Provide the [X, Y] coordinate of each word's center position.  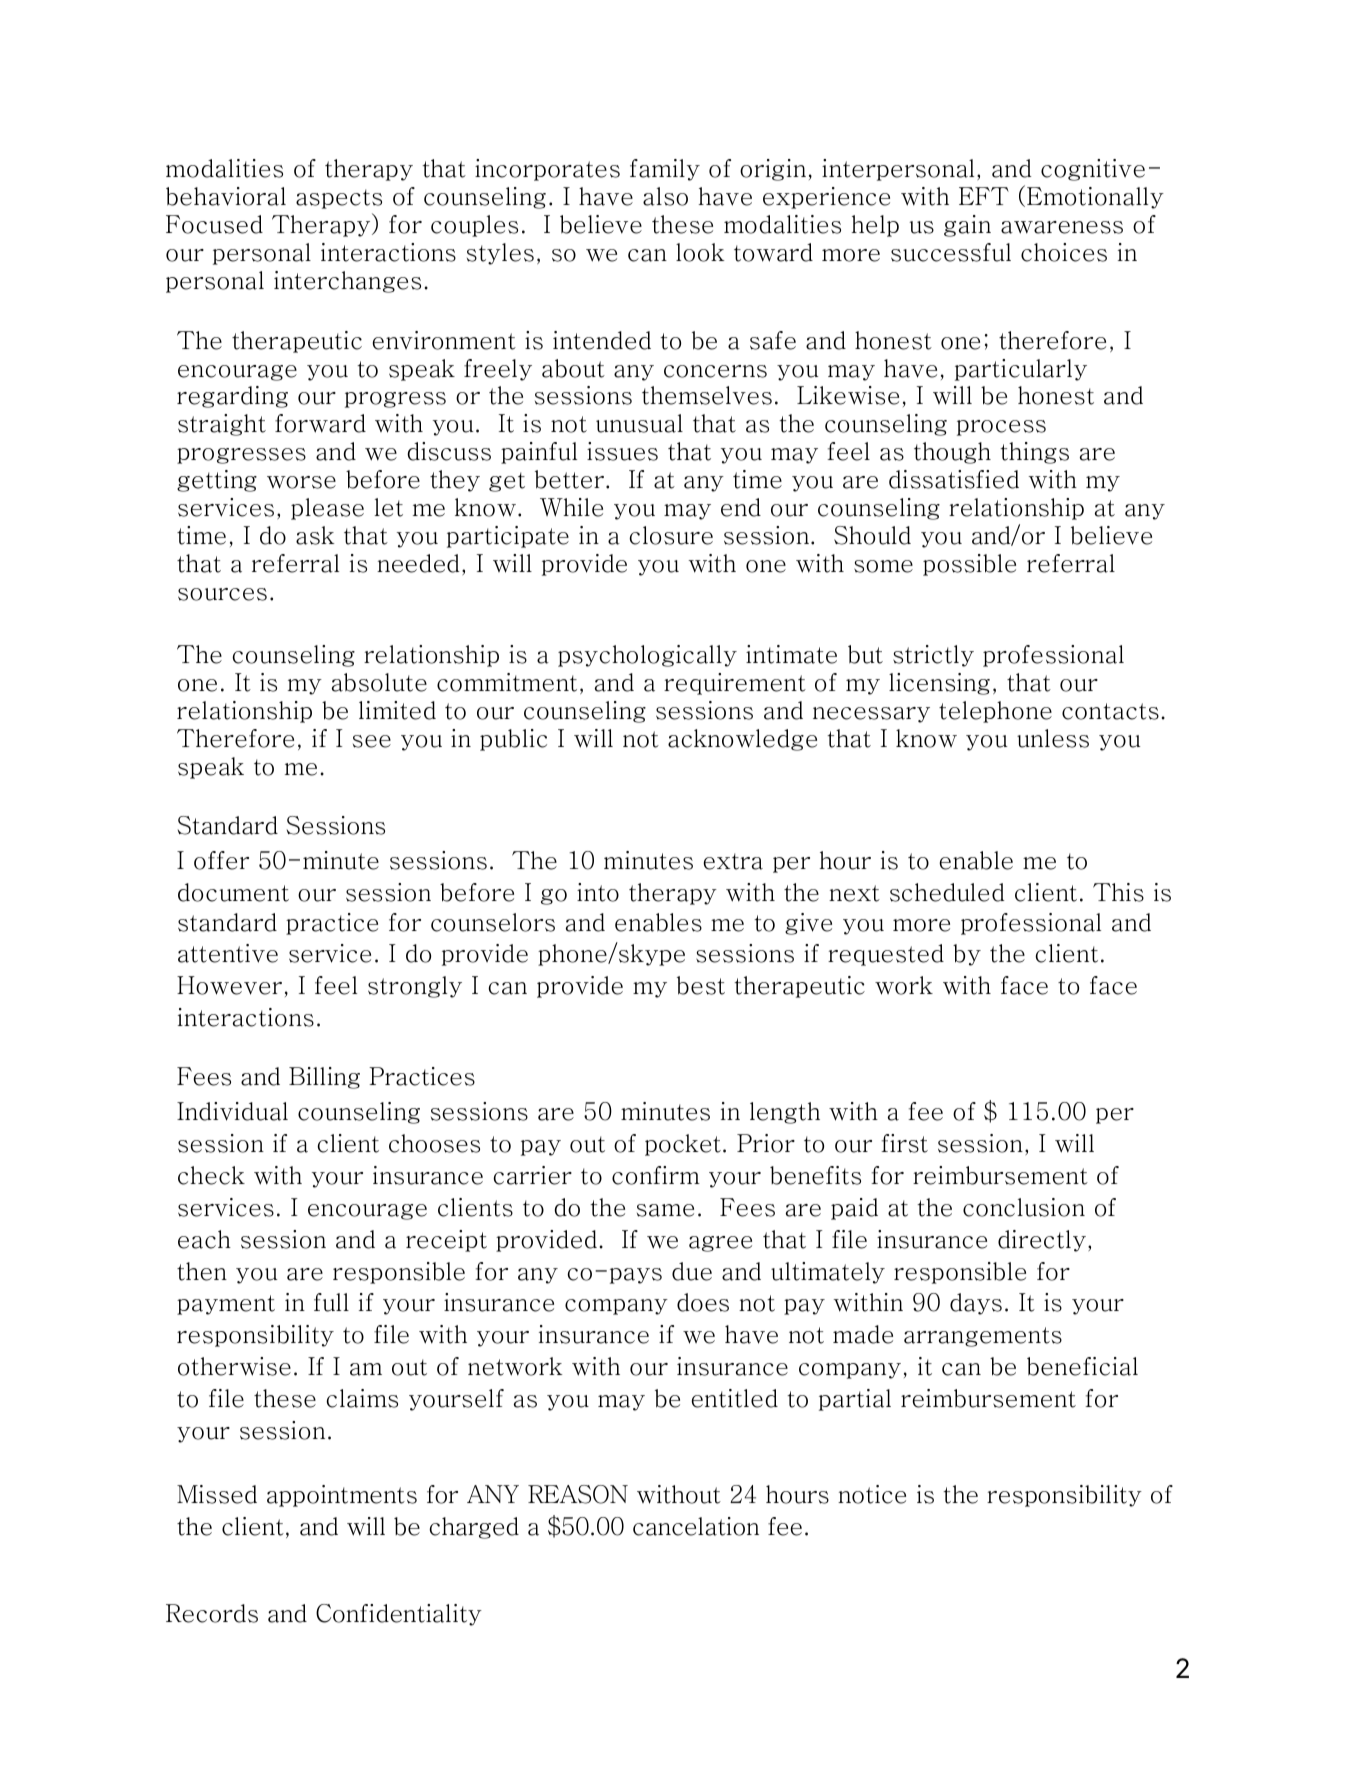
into [598, 892]
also [665, 196]
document [233, 892]
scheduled [947, 892]
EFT [984, 196]
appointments [342, 1496]
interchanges [347, 282]
